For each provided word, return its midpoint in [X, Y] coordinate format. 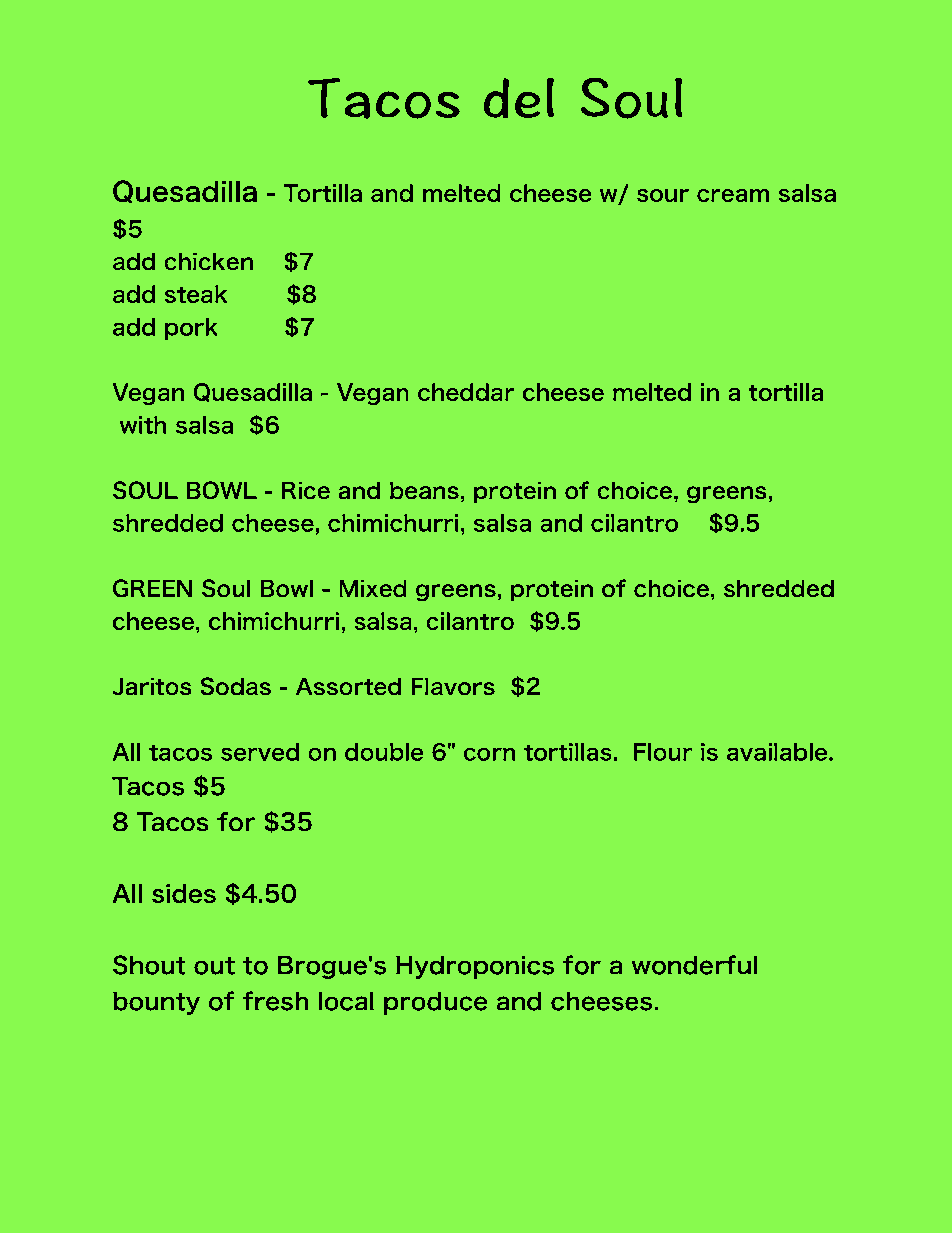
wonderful [694, 965]
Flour [663, 752]
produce [435, 1003]
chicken [208, 261]
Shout [149, 965]
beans [424, 490]
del [519, 98]
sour [663, 195]
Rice [306, 490]
